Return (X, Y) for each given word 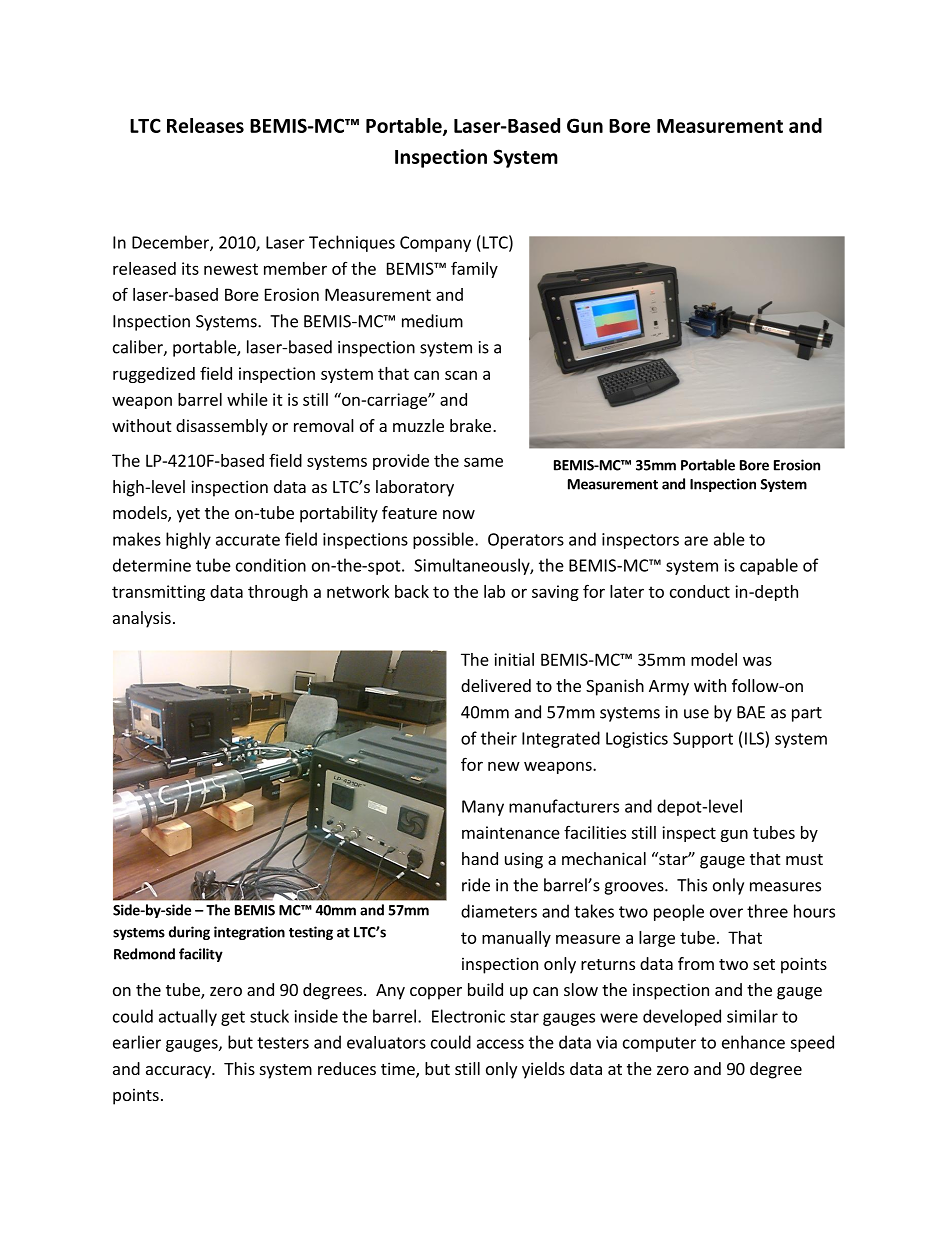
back (412, 591)
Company (435, 244)
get (233, 1018)
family (474, 269)
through (278, 593)
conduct (700, 591)
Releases (205, 125)
